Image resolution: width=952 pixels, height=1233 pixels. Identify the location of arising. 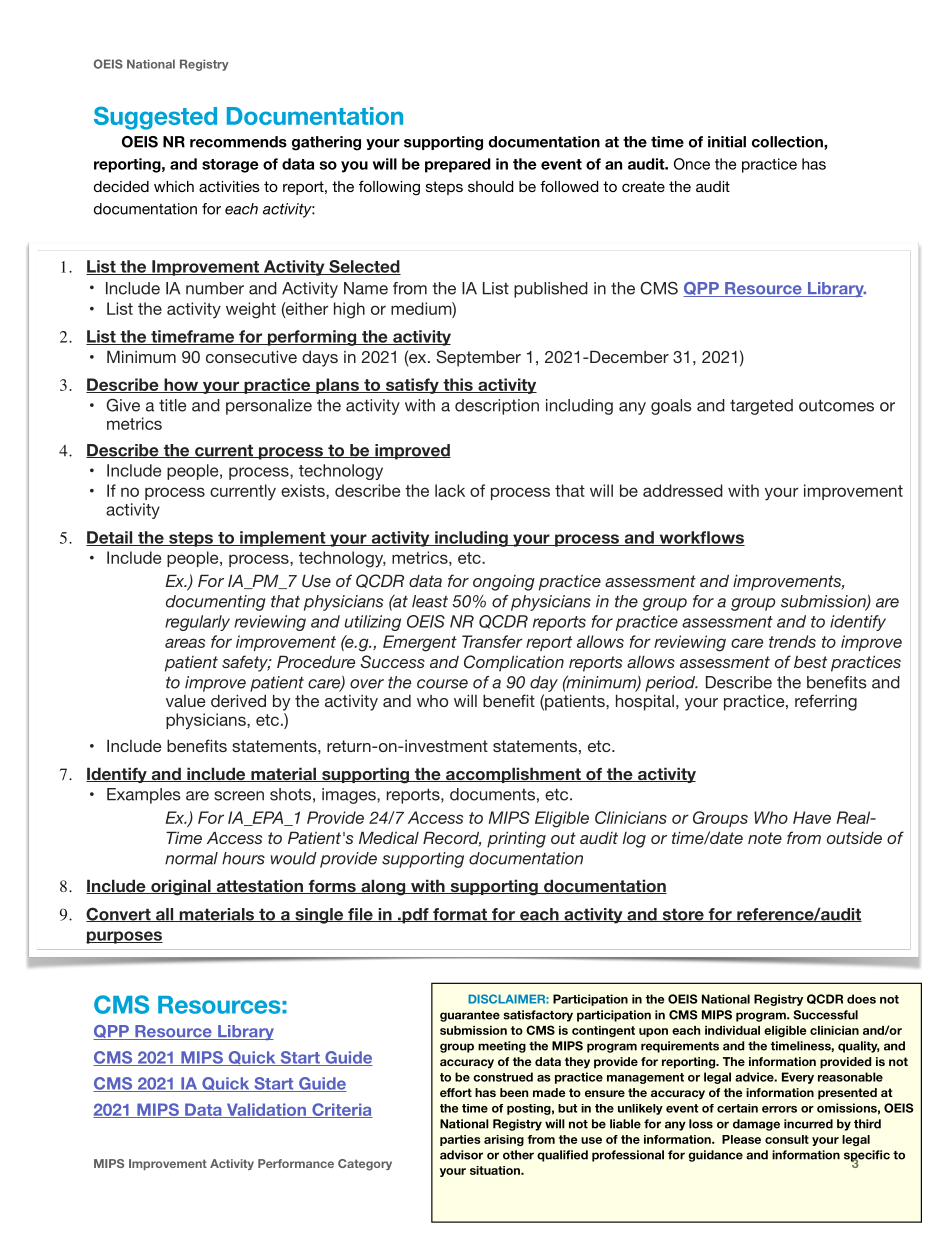
(504, 1140).
